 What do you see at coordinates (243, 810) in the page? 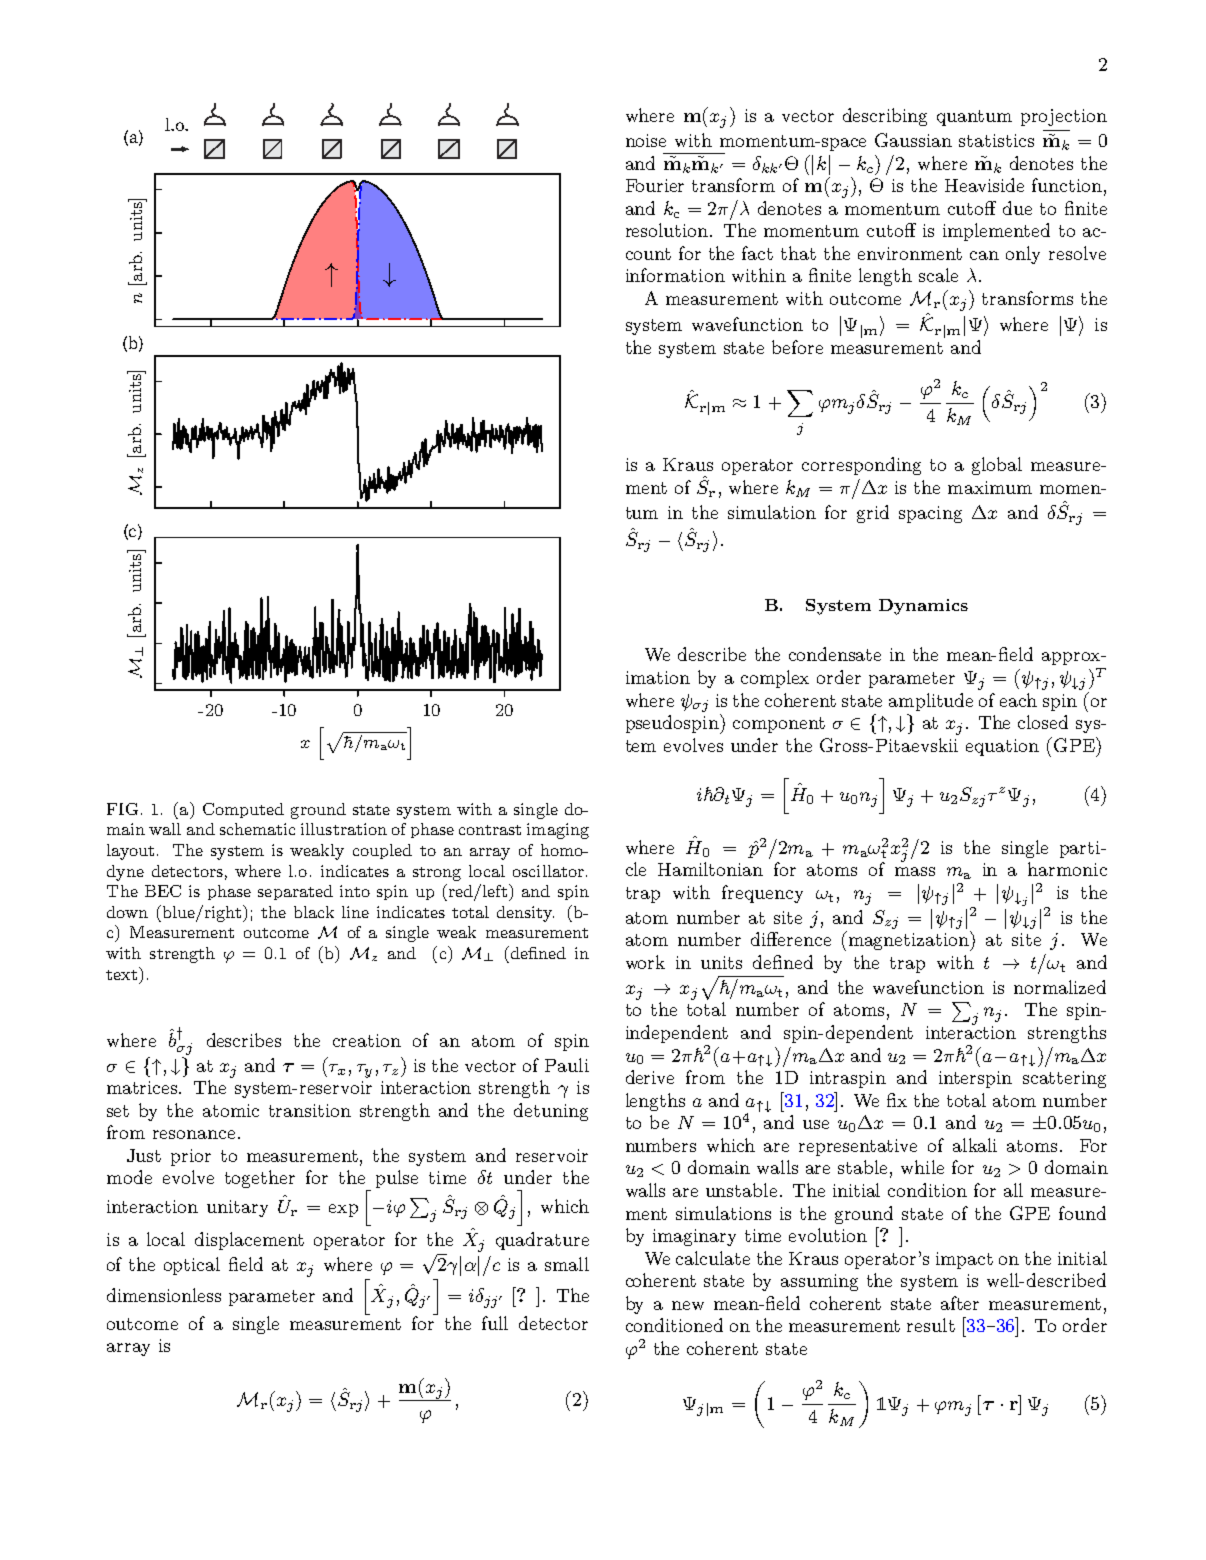
I see `Computed` at bounding box center [243, 810].
